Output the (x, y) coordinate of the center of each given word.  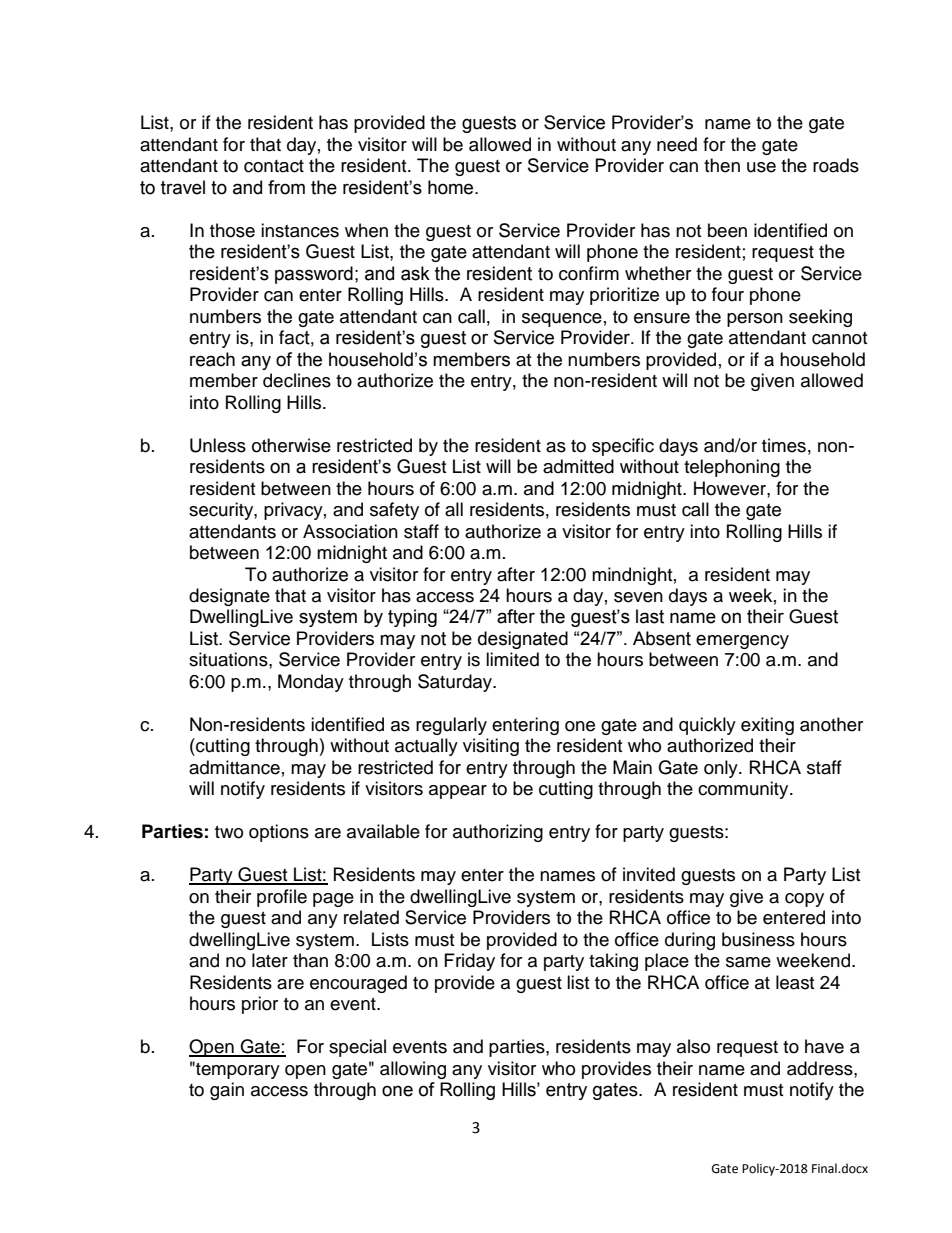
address (821, 1068)
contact (274, 166)
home (452, 187)
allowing (413, 1070)
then (722, 165)
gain (227, 1091)
